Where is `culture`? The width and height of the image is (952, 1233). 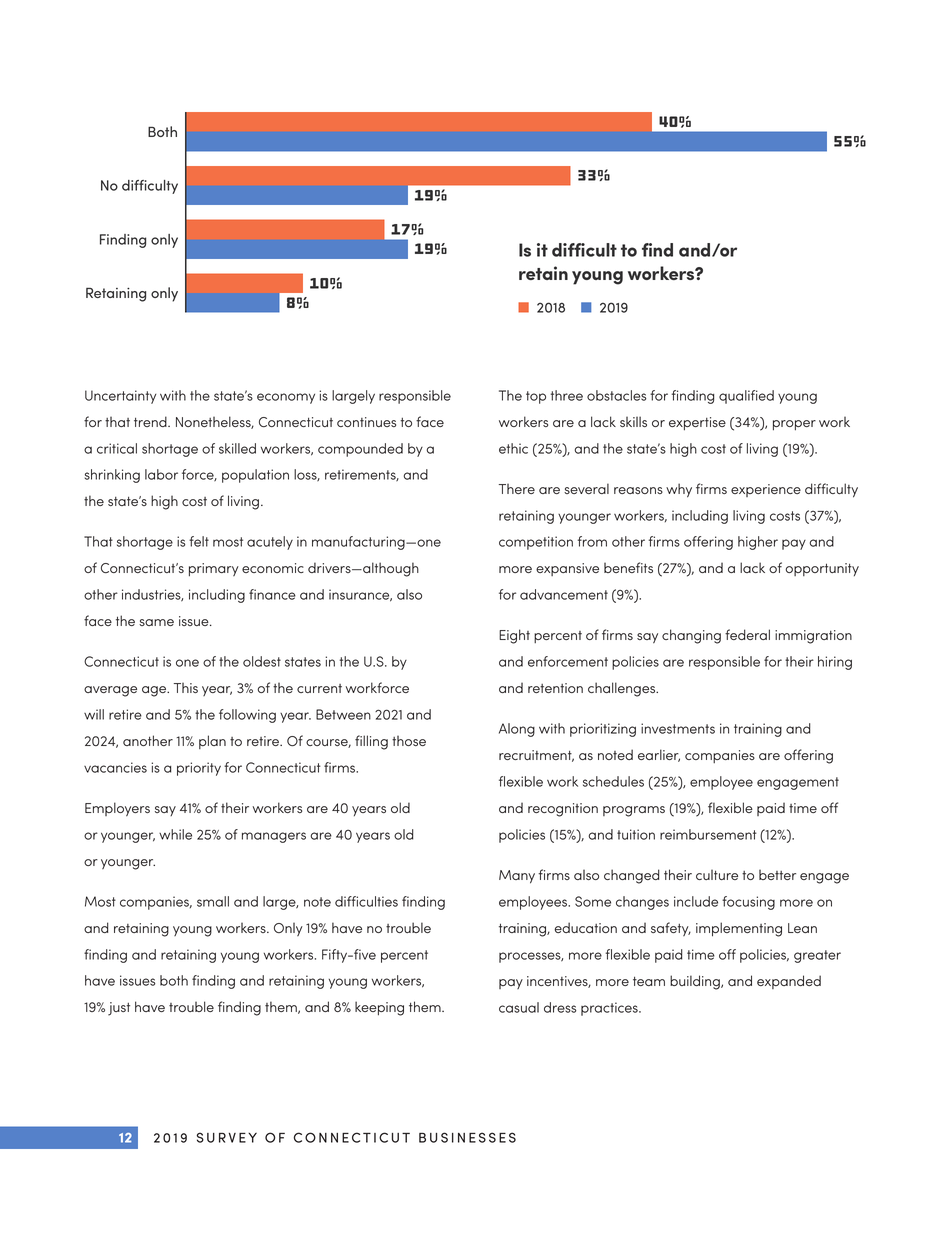
culture is located at coordinates (717, 875).
